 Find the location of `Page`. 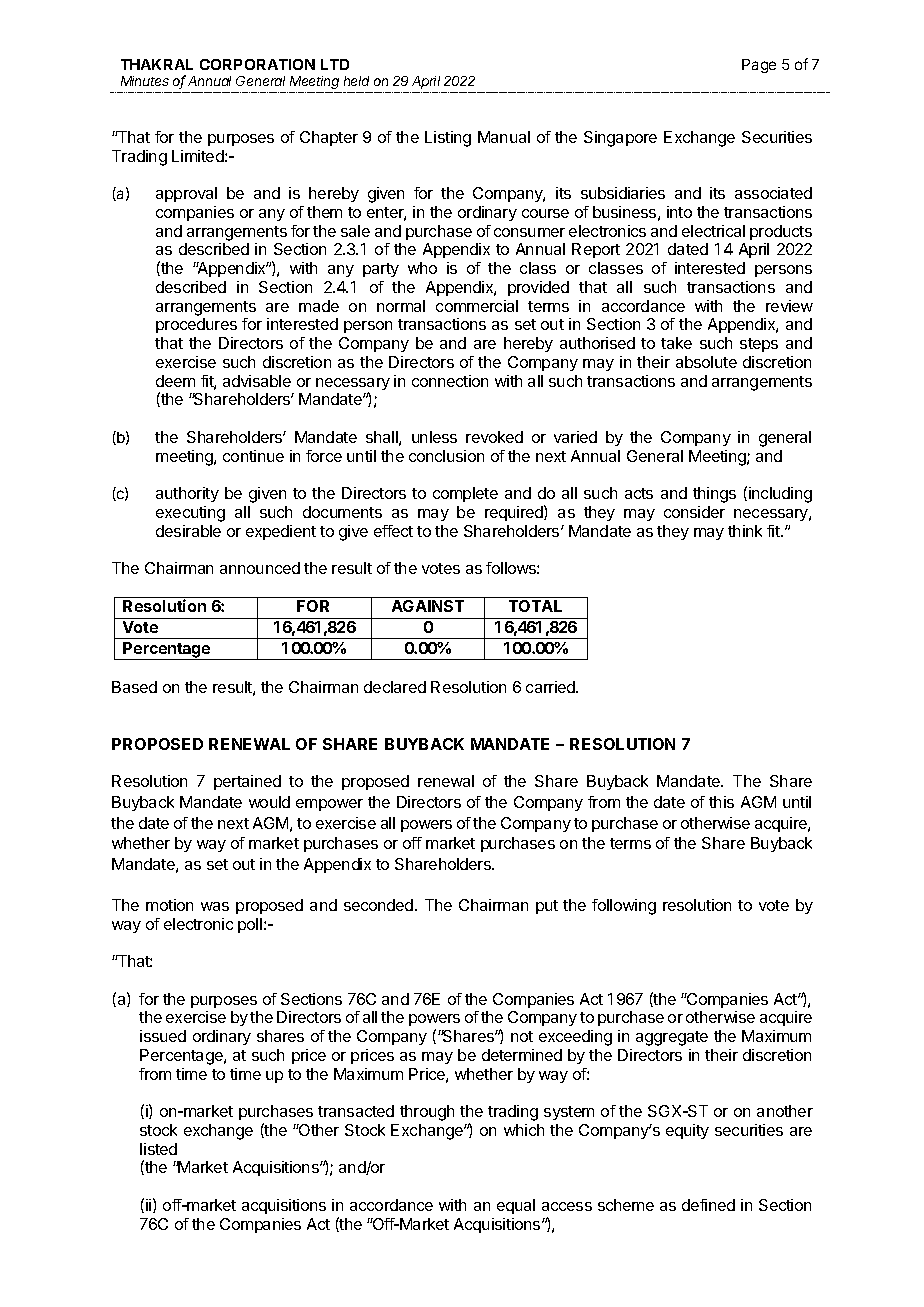

Page is located at coordinates (759, 66).
